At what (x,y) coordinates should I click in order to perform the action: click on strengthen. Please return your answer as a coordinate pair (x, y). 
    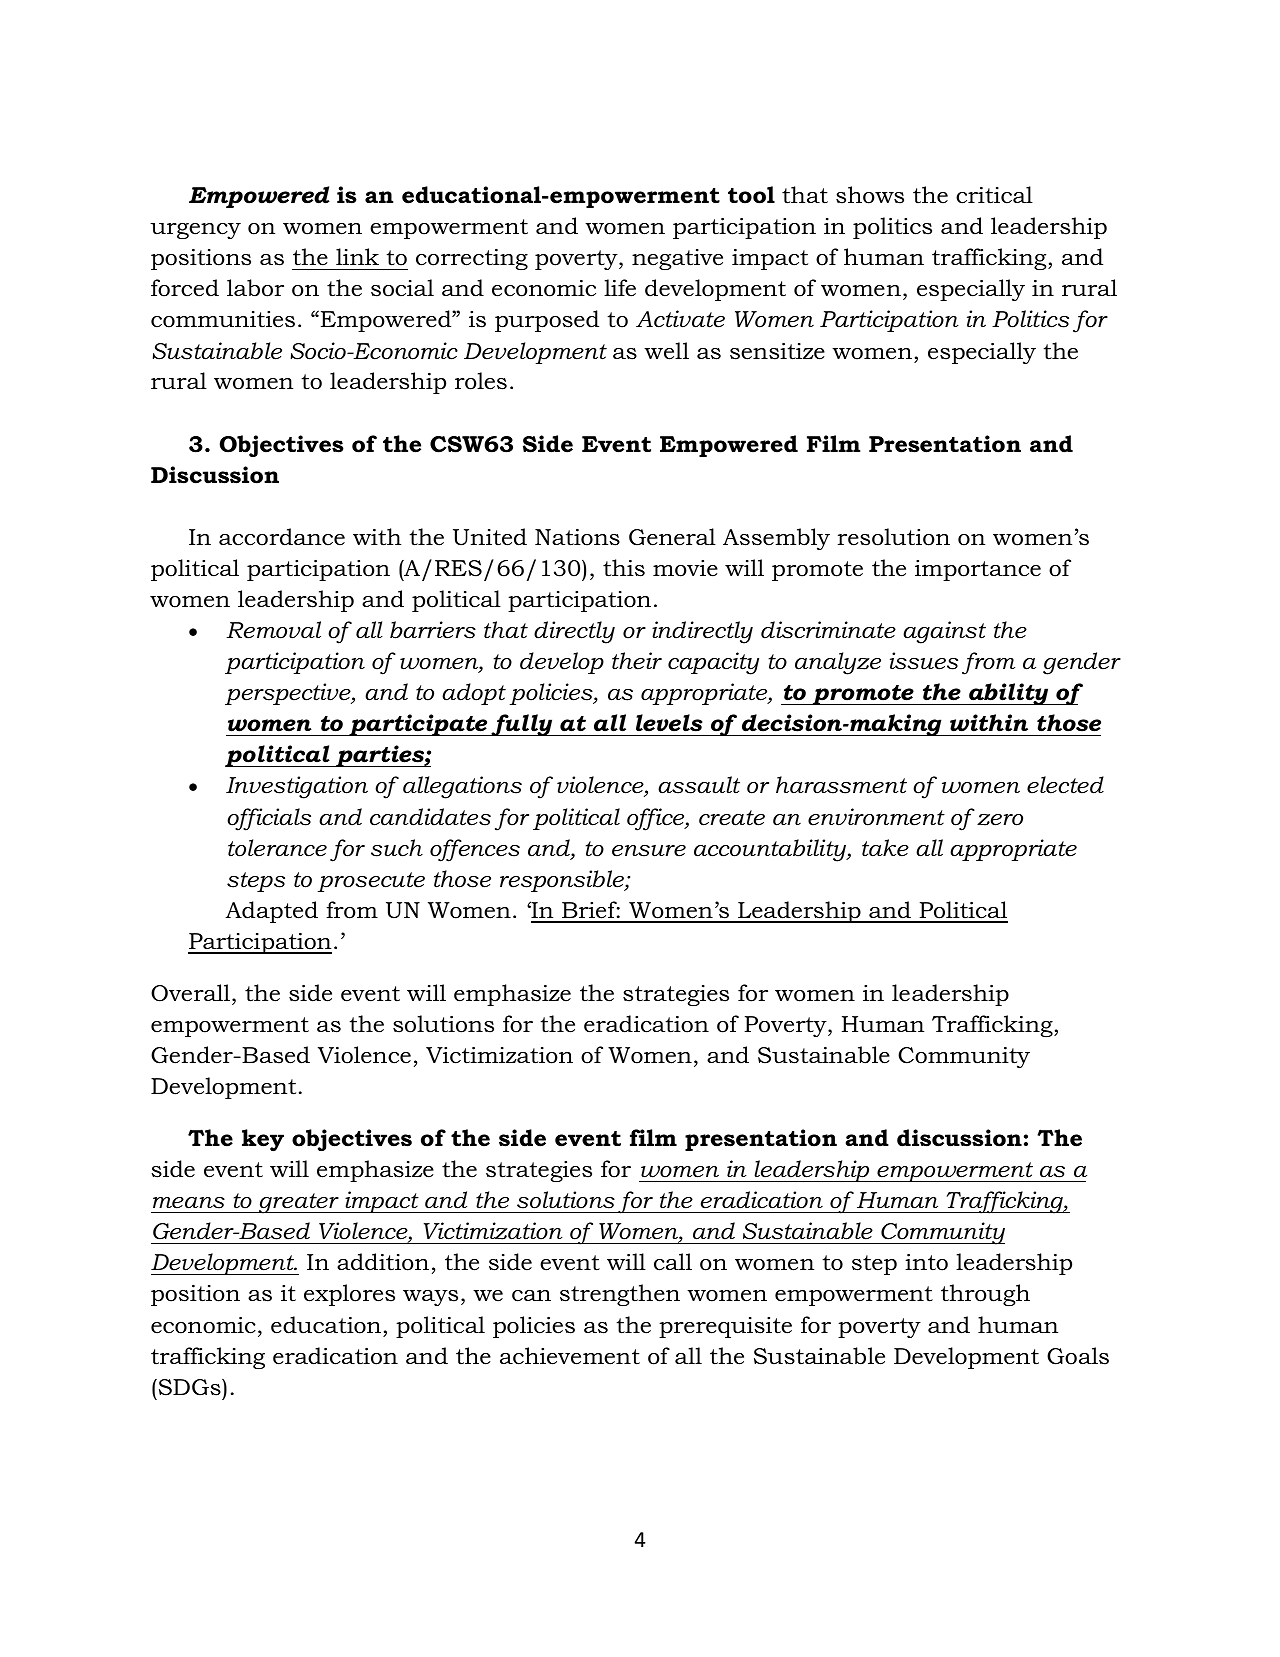
    Looking at the image, I should click on (620, 1295).
